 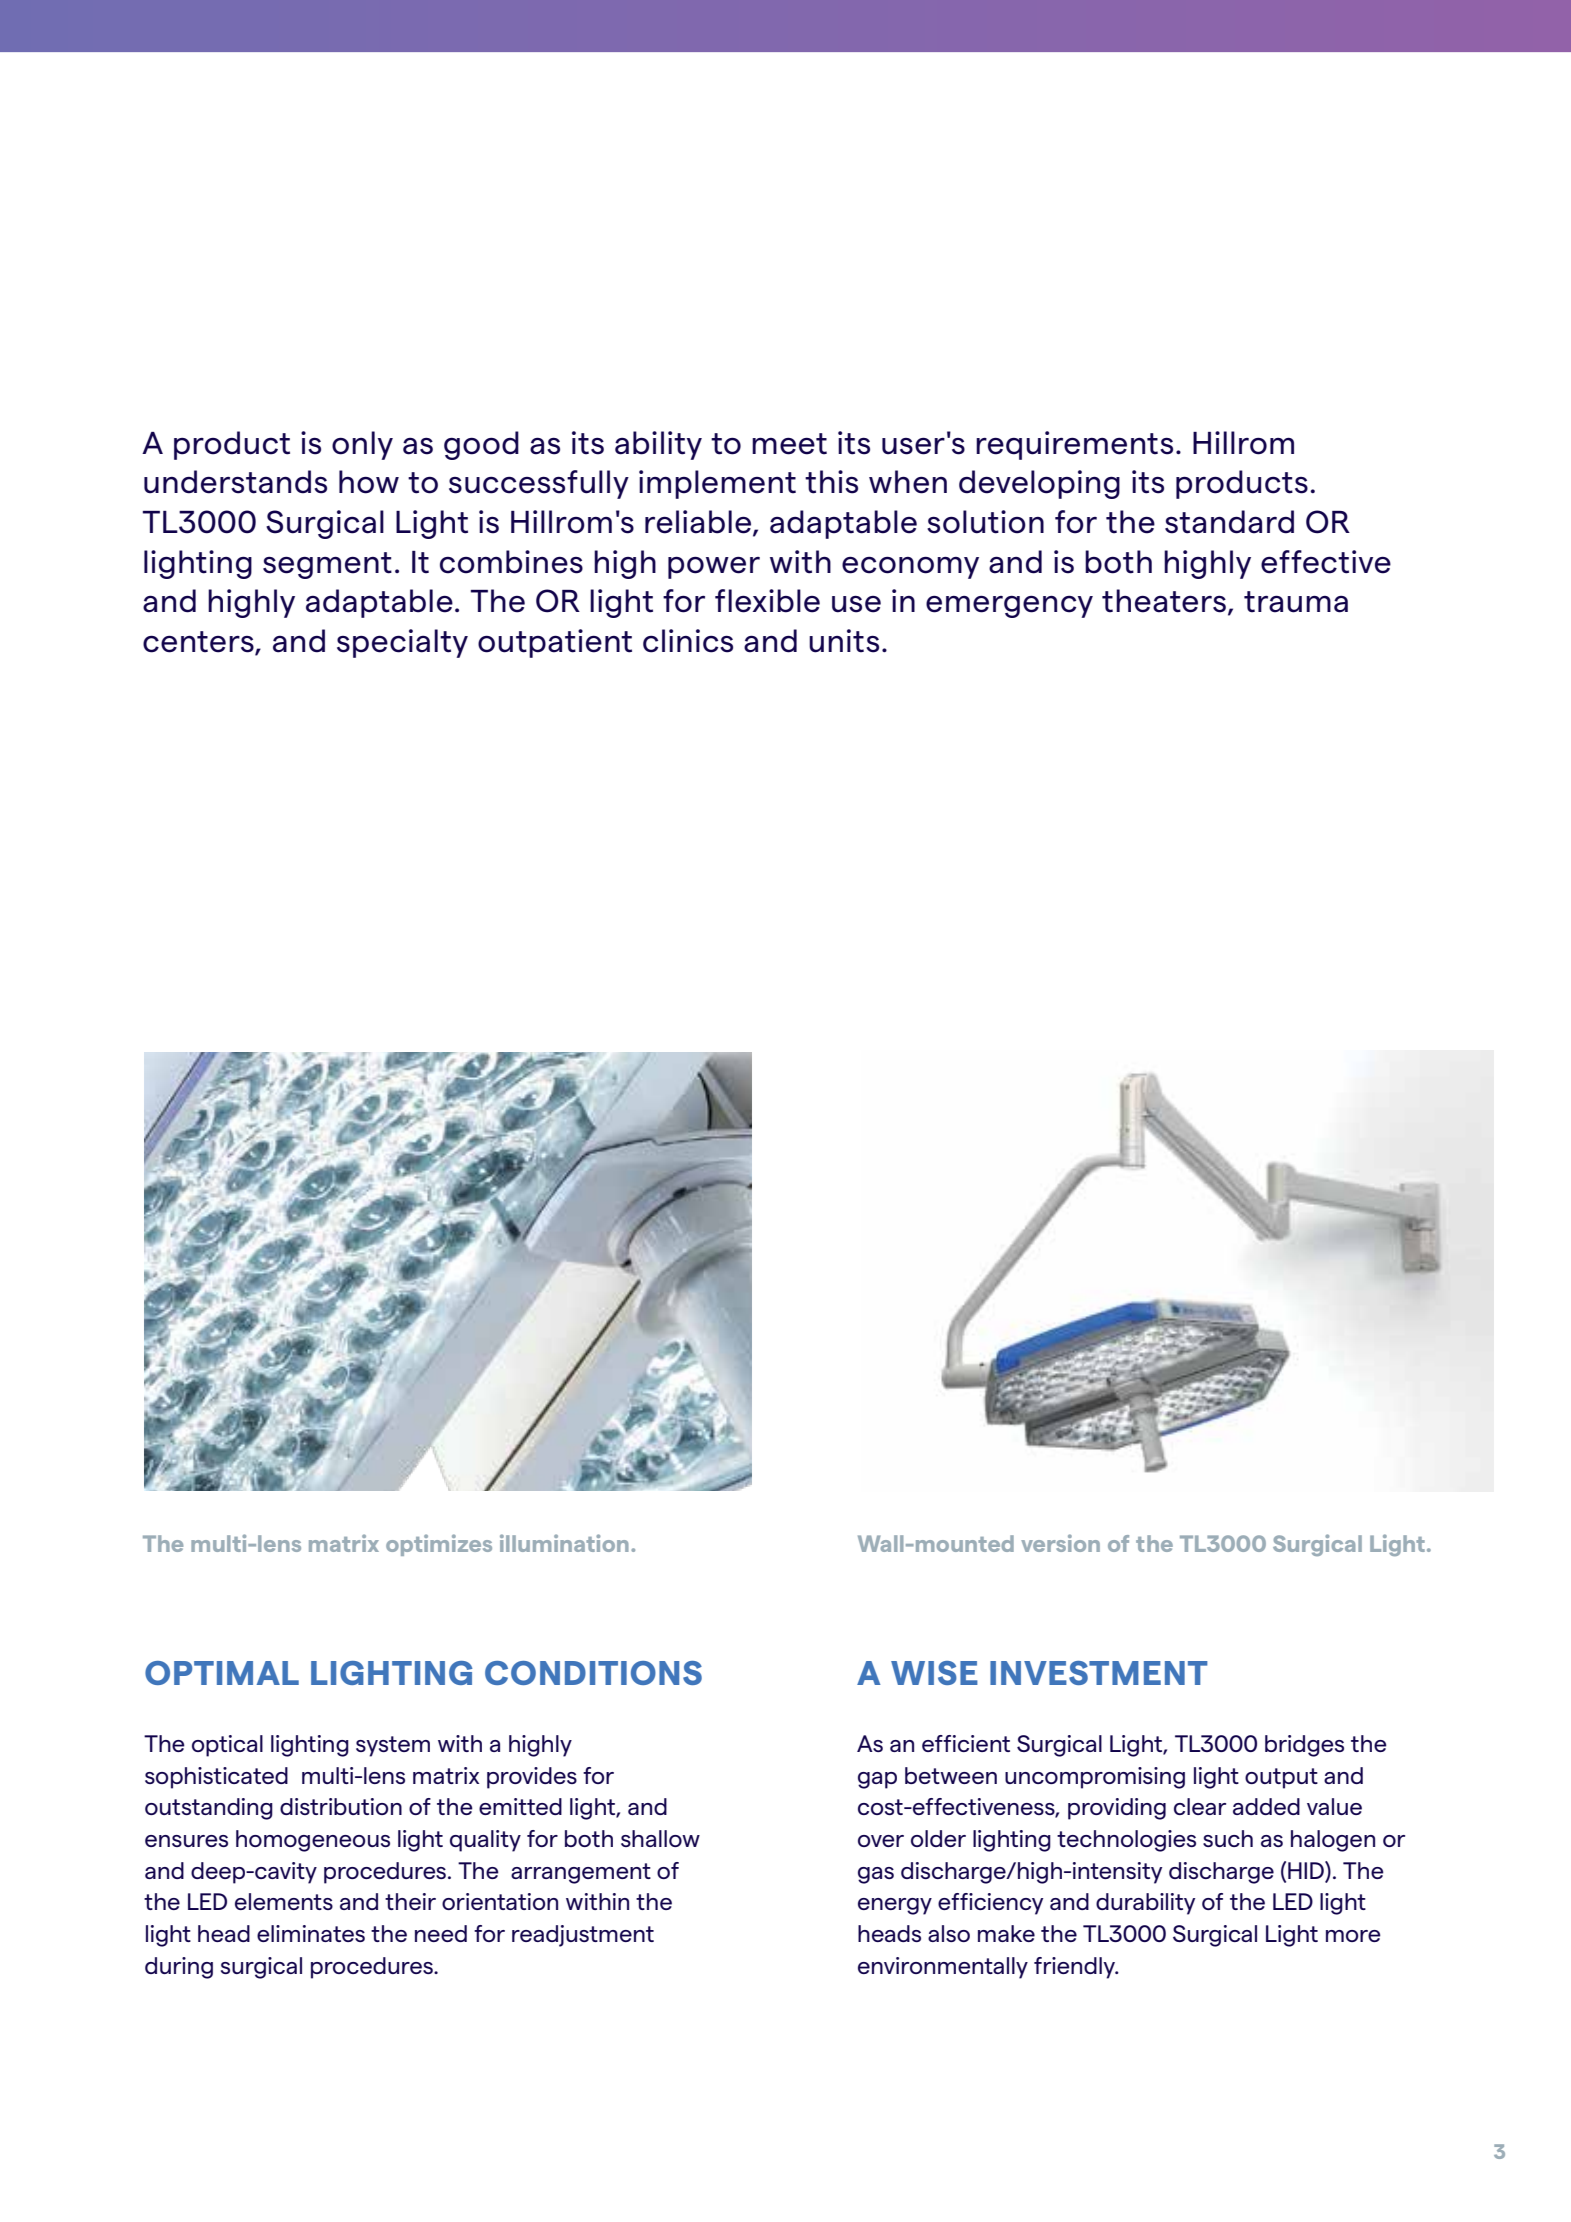 I want to click on units, so click(x=844, y=641).
